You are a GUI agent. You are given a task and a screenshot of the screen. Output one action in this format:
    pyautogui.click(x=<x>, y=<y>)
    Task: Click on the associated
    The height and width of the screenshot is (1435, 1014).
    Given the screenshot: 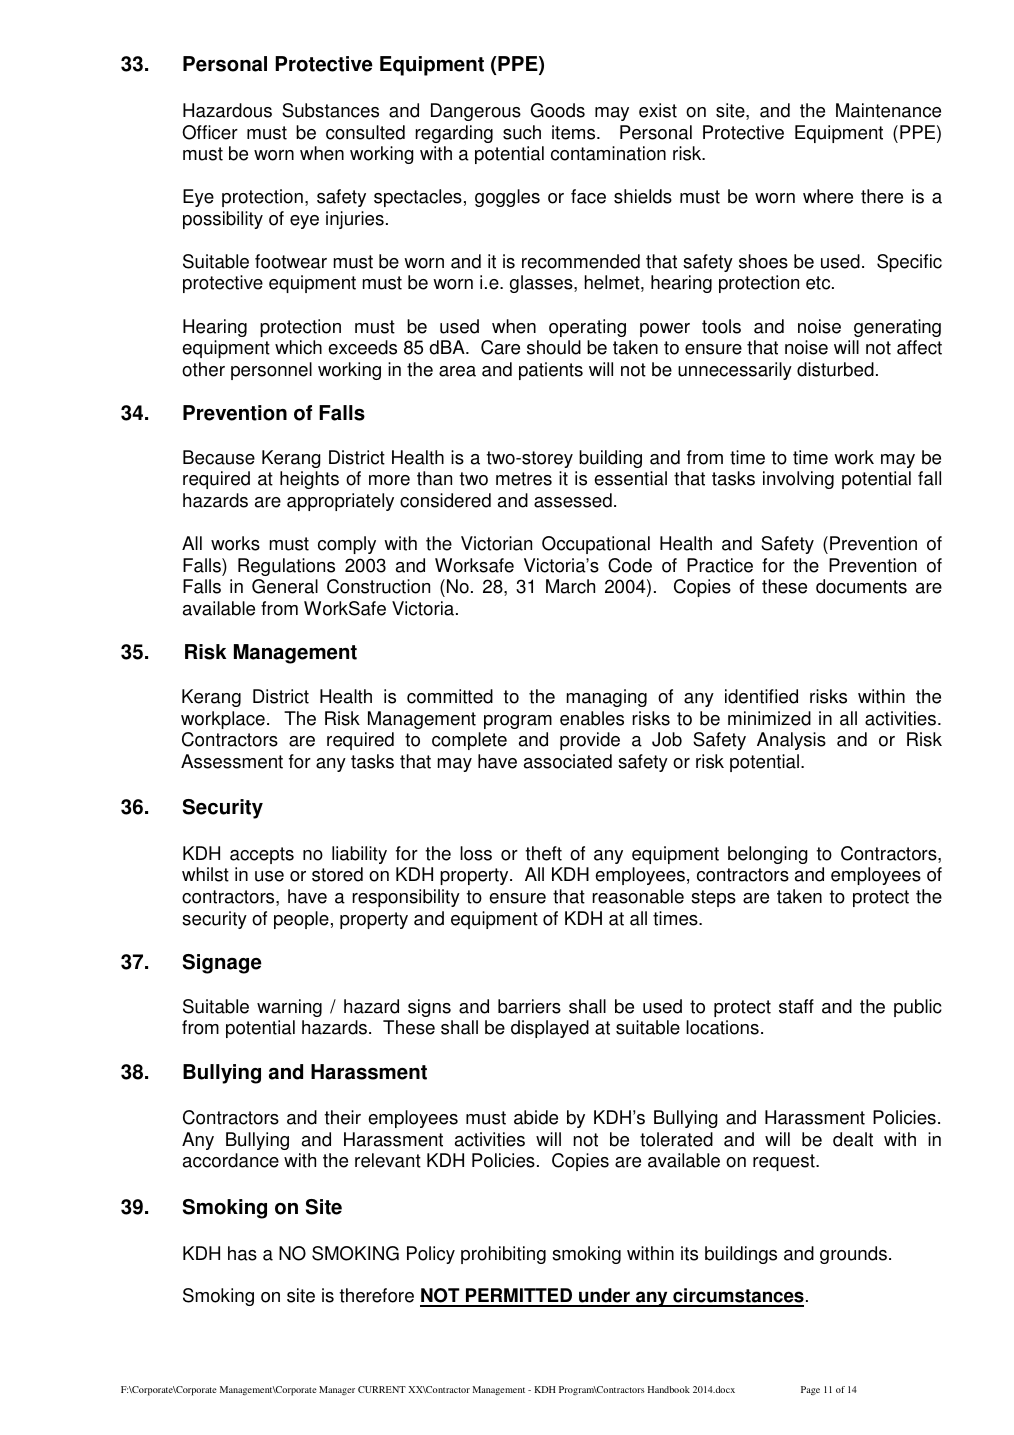 What is the action you would take?
    pyautogui.click(x=568, y=761)
